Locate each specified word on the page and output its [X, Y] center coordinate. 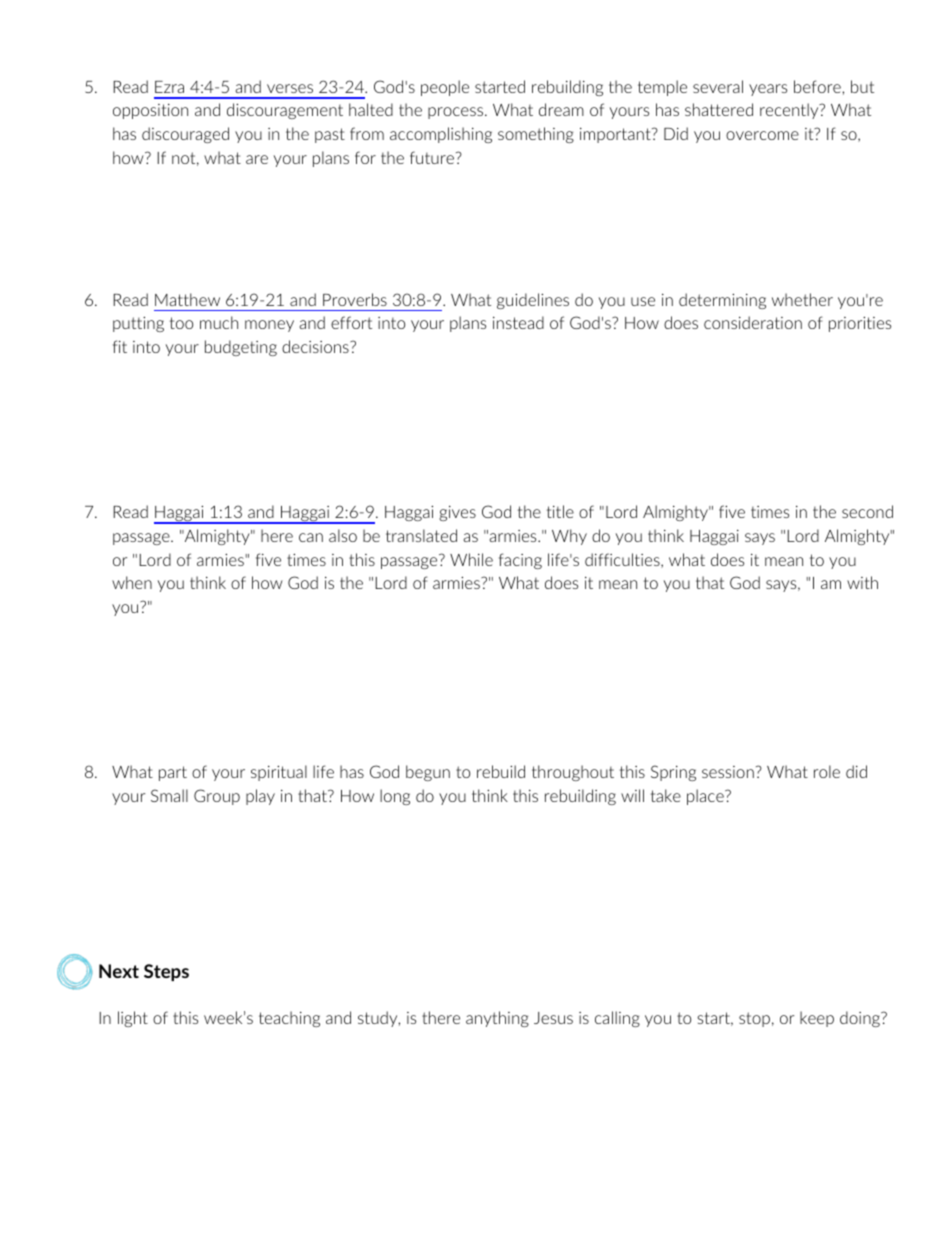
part [173, 773]
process [457, 113]
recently [790, 111]
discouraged [185, 135]
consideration [753, 322]
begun [428, 773]
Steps [166, 972]
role [827, 771]
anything [497, 1019]
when [132, 582]
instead [518, 322]
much [219, 322]
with [862, 582]
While [471, 559]
